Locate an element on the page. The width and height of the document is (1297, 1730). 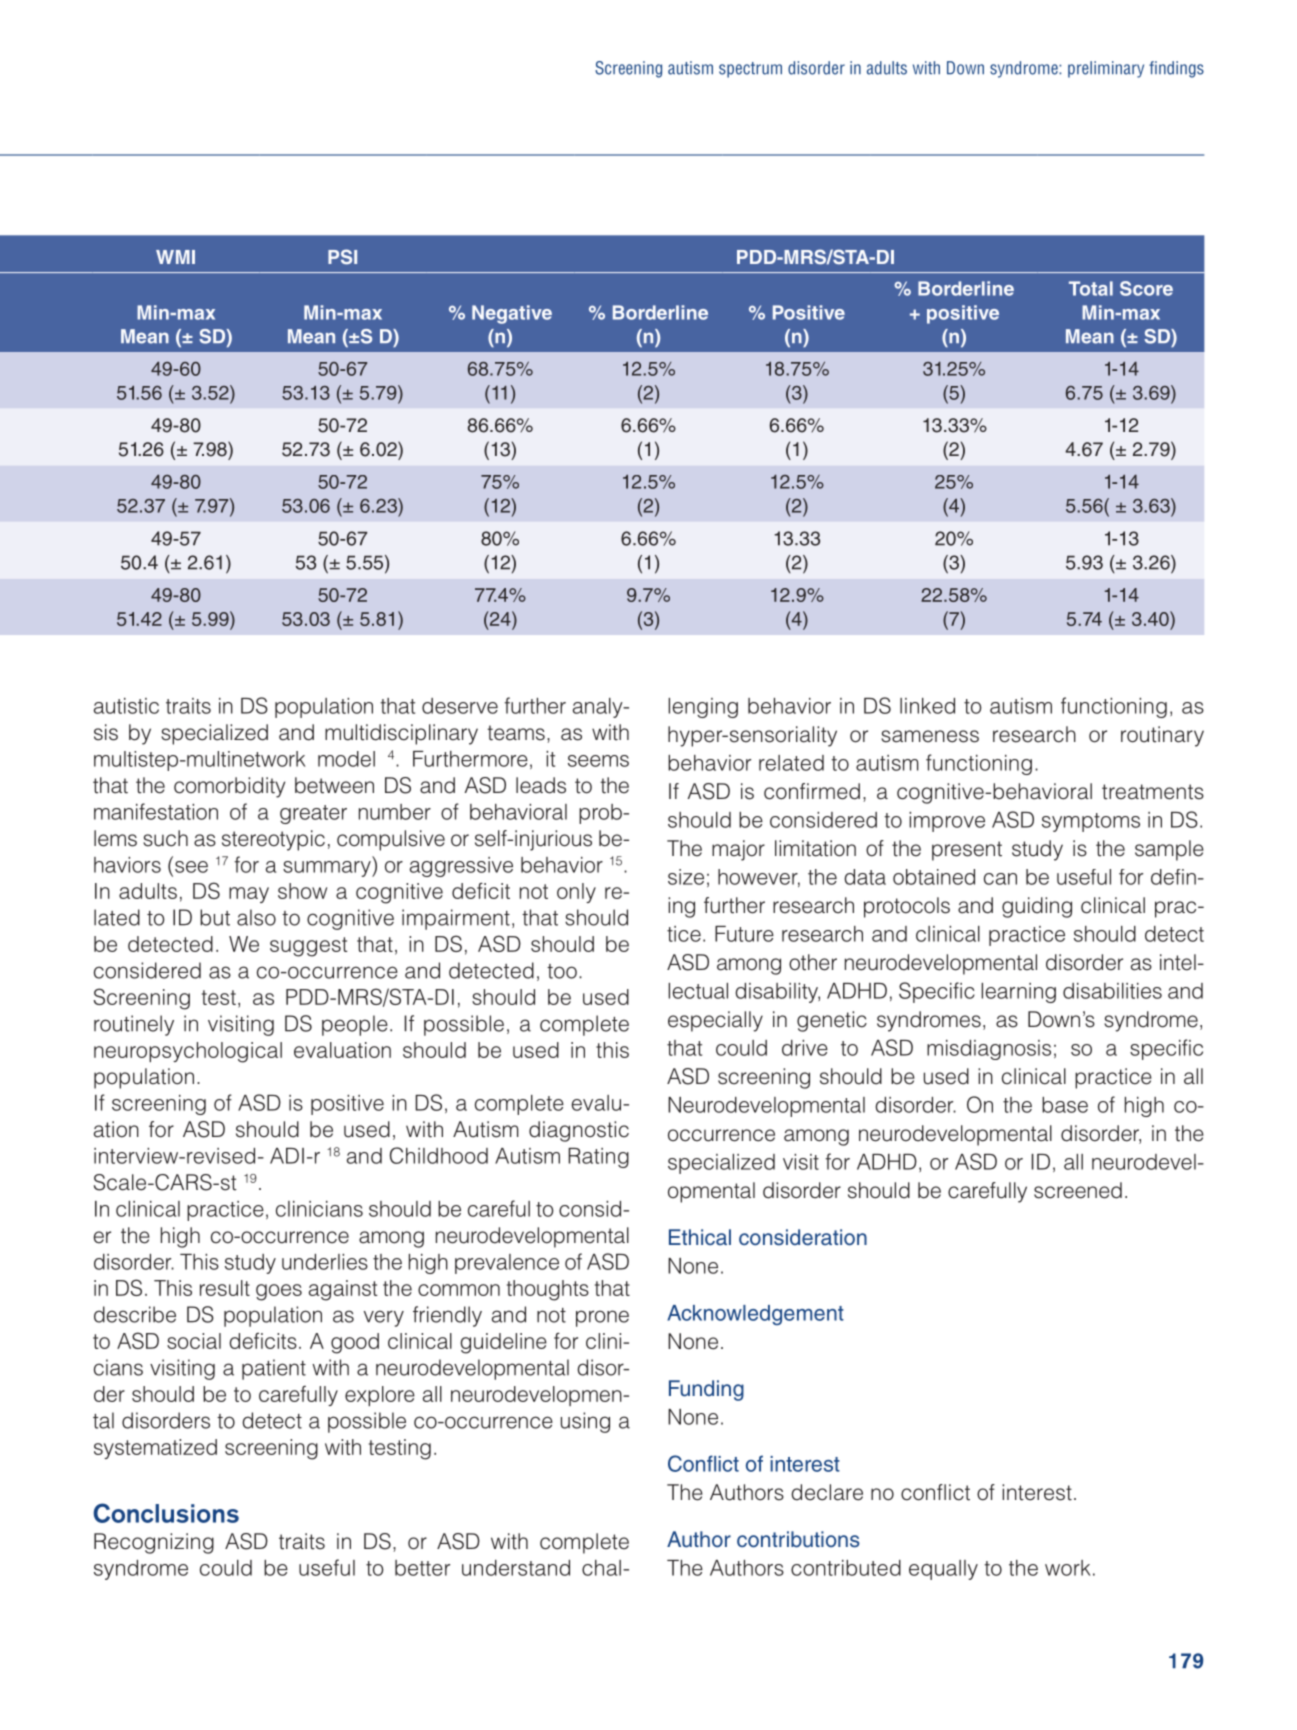
seems is located at coordinates (598, 761).
